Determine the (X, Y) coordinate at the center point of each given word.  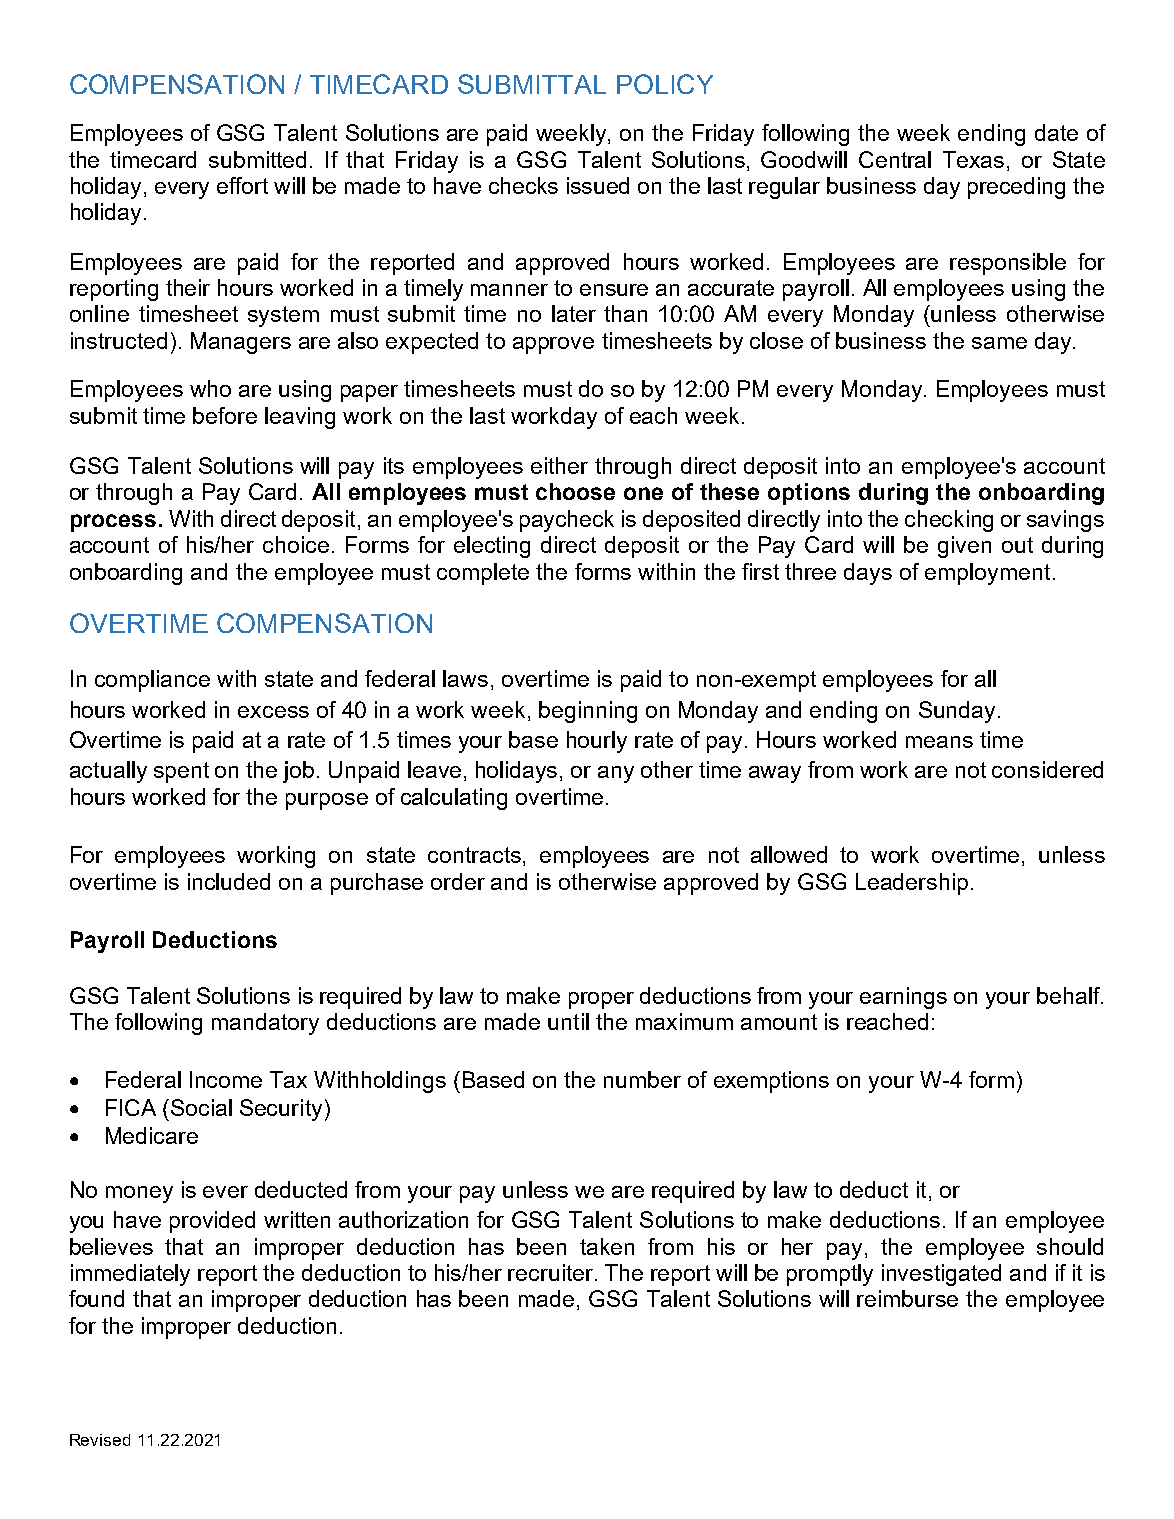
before (225, 415)
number (642, 1079)
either (559, 465)
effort (242, 185)
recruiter (550, 1272)
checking (949, 521)
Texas (973, 159)
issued (598, 185)
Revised (100, 1440)
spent (181, 772)
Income (226, 1079)
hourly (597, 742)
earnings (903, 998)
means (939, 742)
